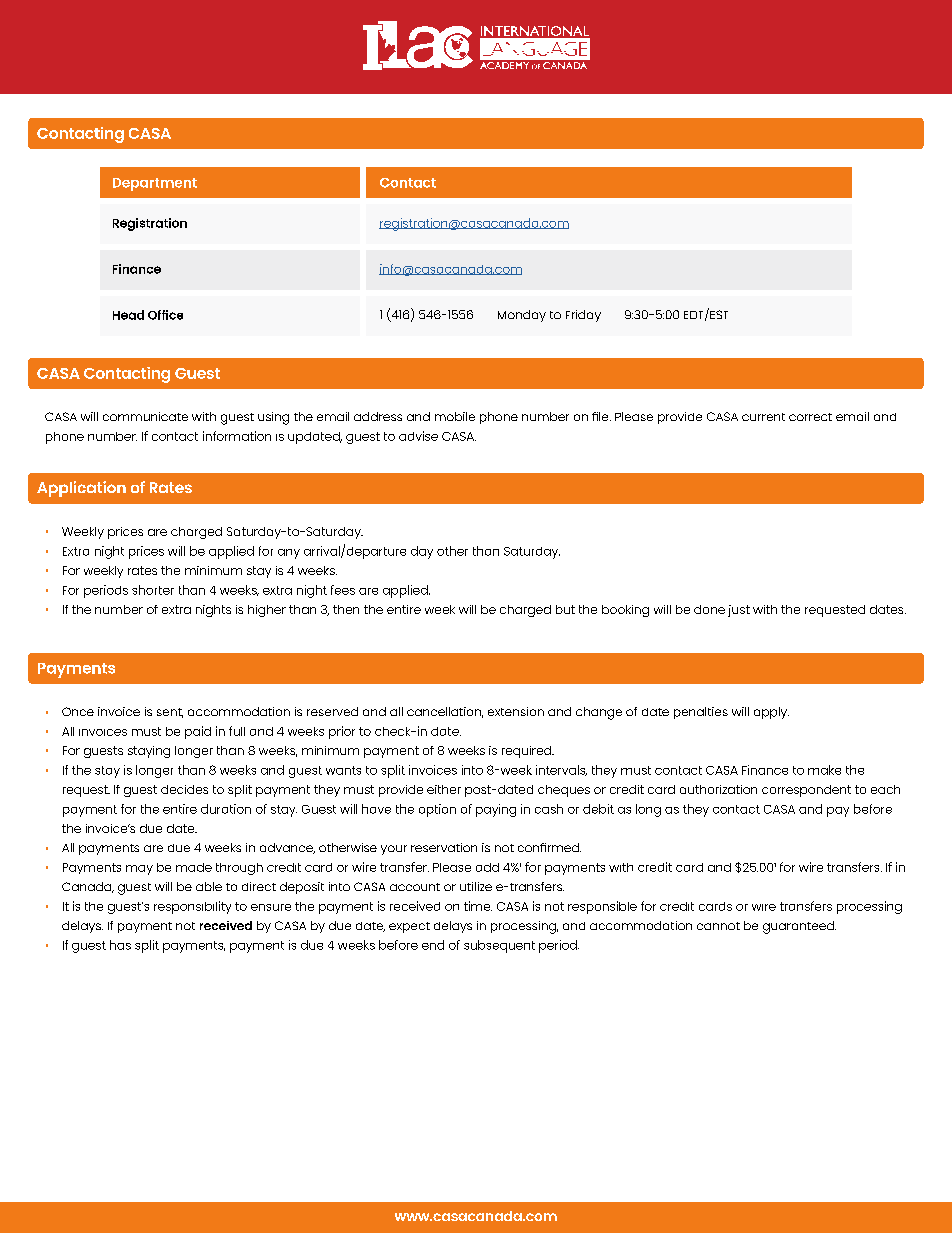  What do you see at coordinates (192, 907) in the screenshot?
I see `responsibility` at bounding box center [192, 907].
